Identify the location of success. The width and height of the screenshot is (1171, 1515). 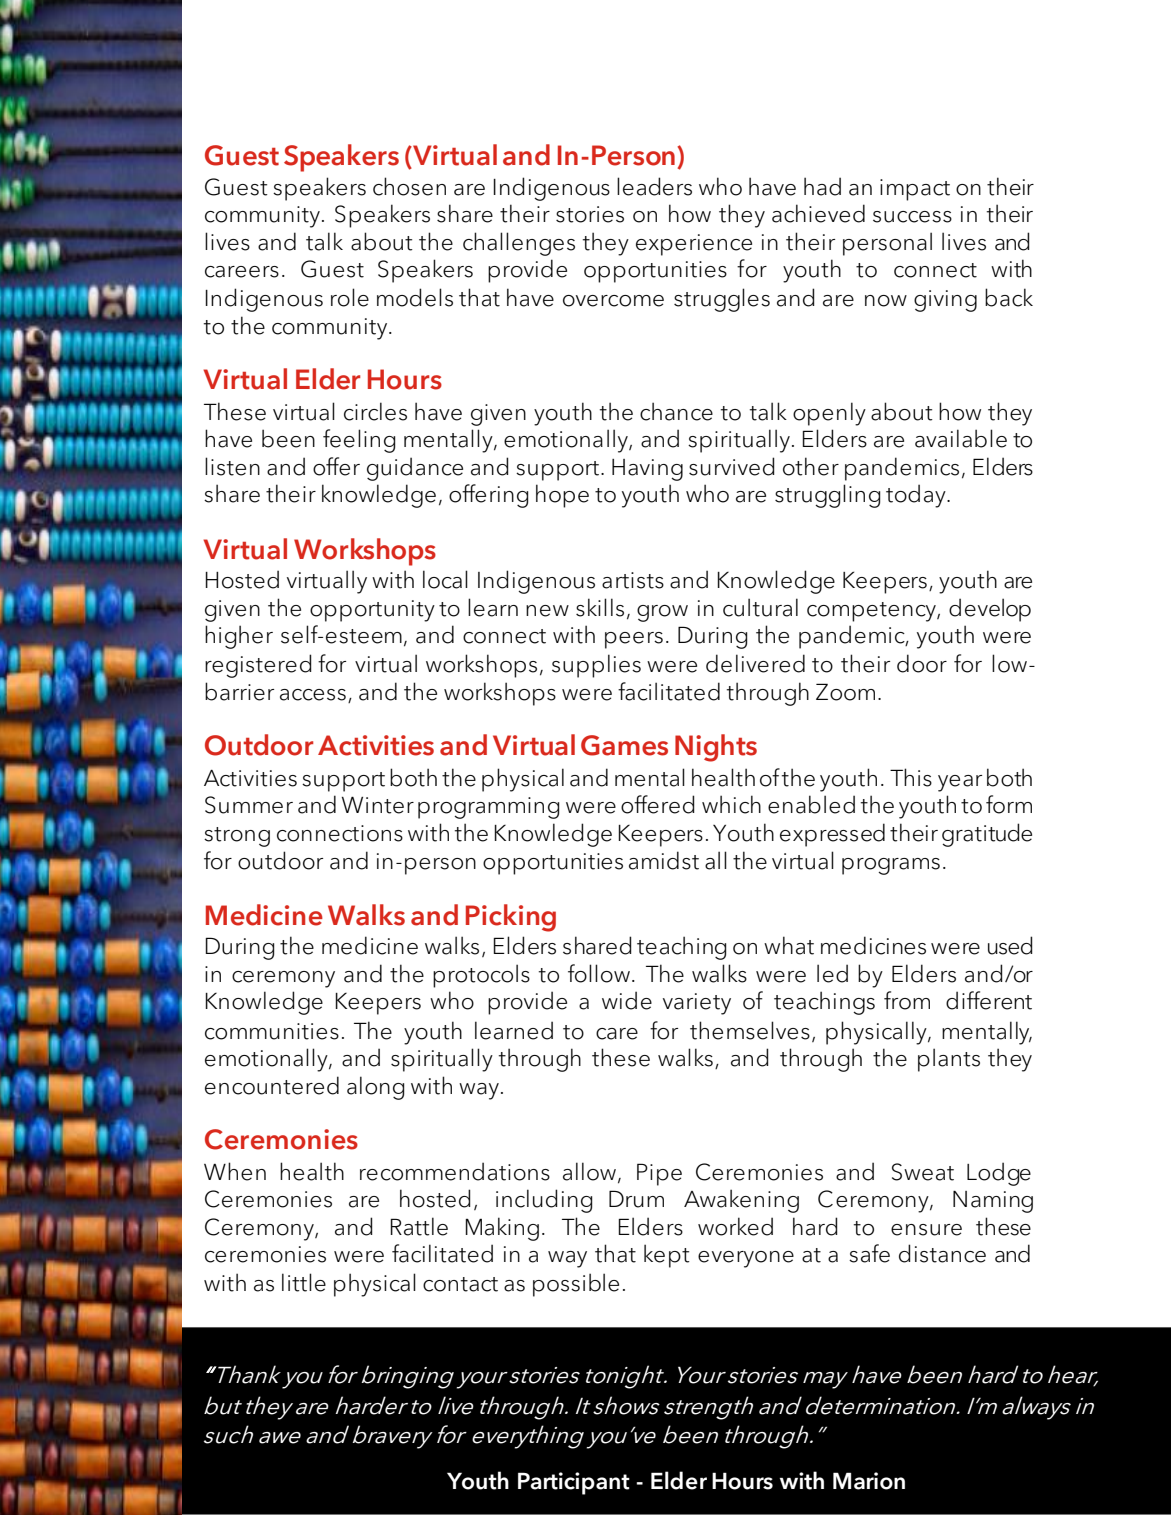
(912, 217).
